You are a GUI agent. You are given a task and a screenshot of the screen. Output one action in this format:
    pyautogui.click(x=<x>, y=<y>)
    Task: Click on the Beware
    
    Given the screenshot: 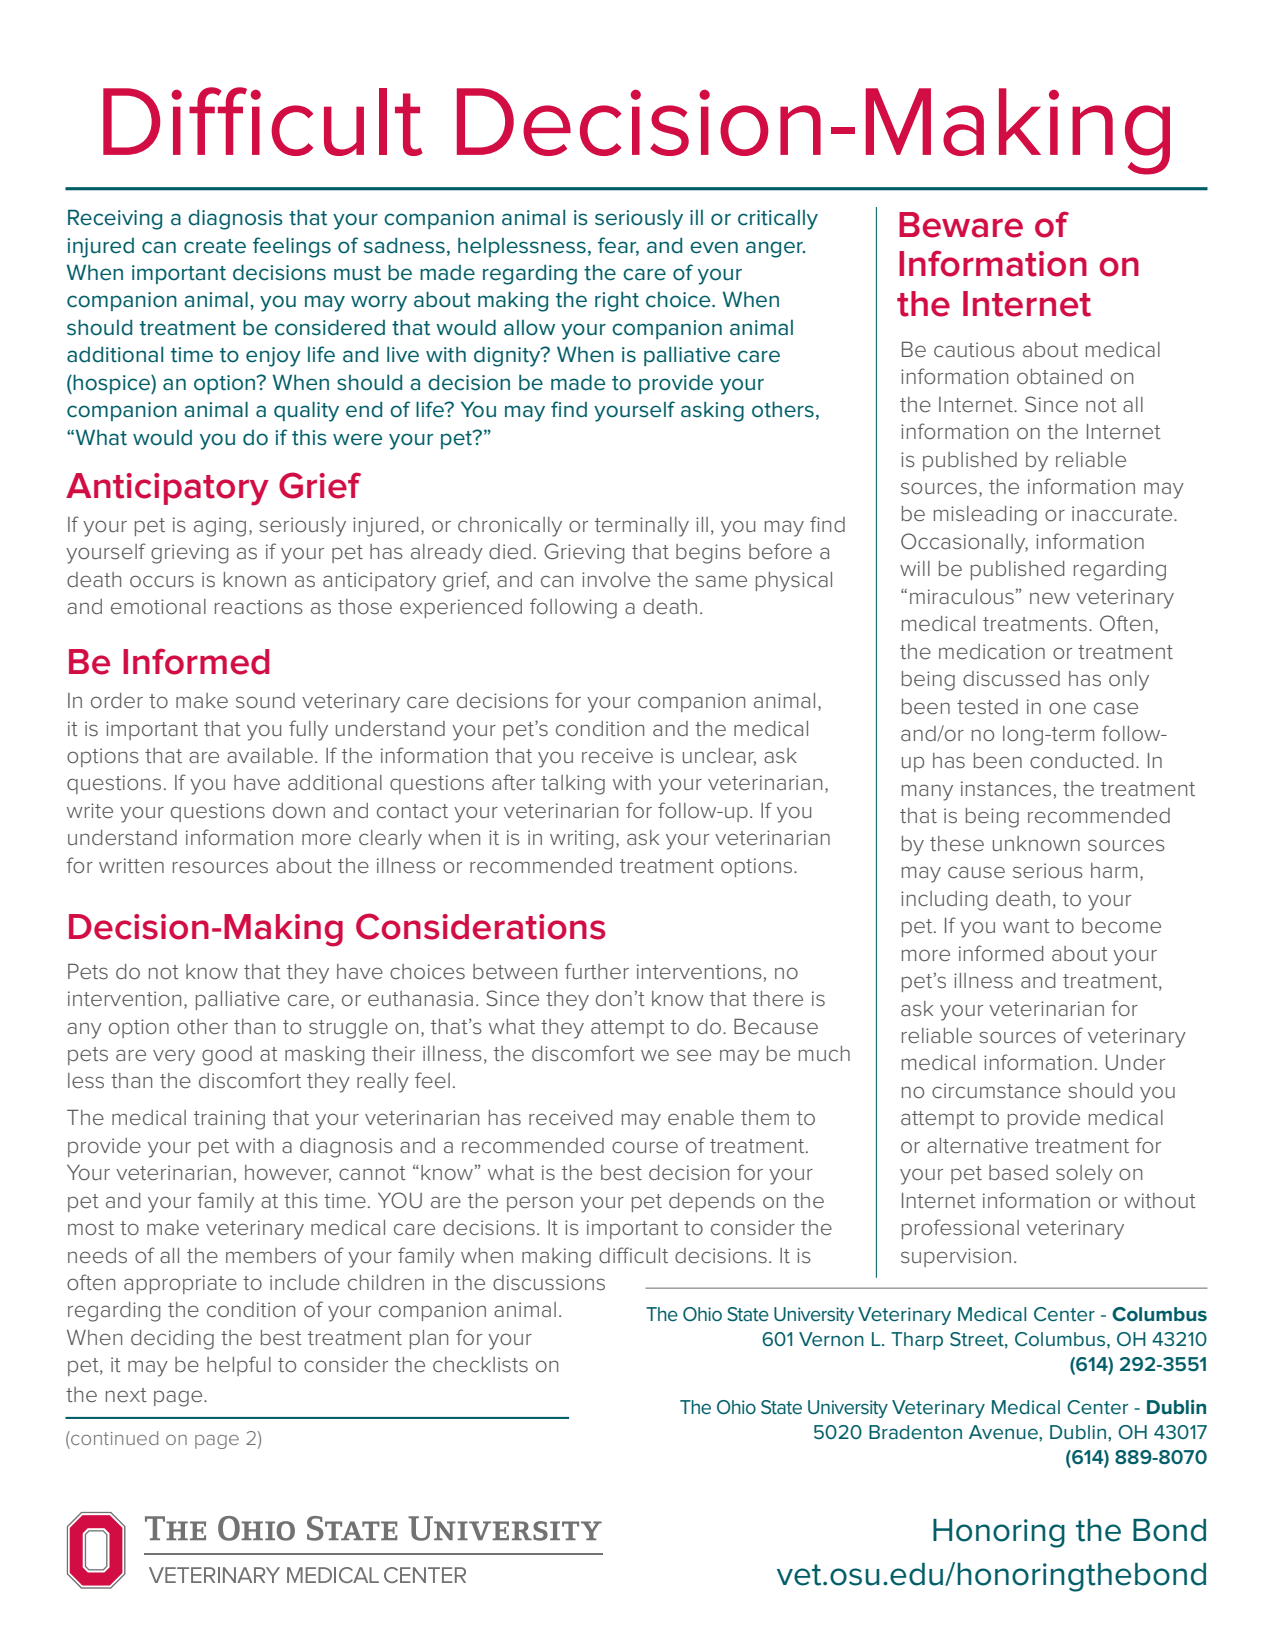 What is the action you would take?
    pyautogui.click(x=961, y=225)
